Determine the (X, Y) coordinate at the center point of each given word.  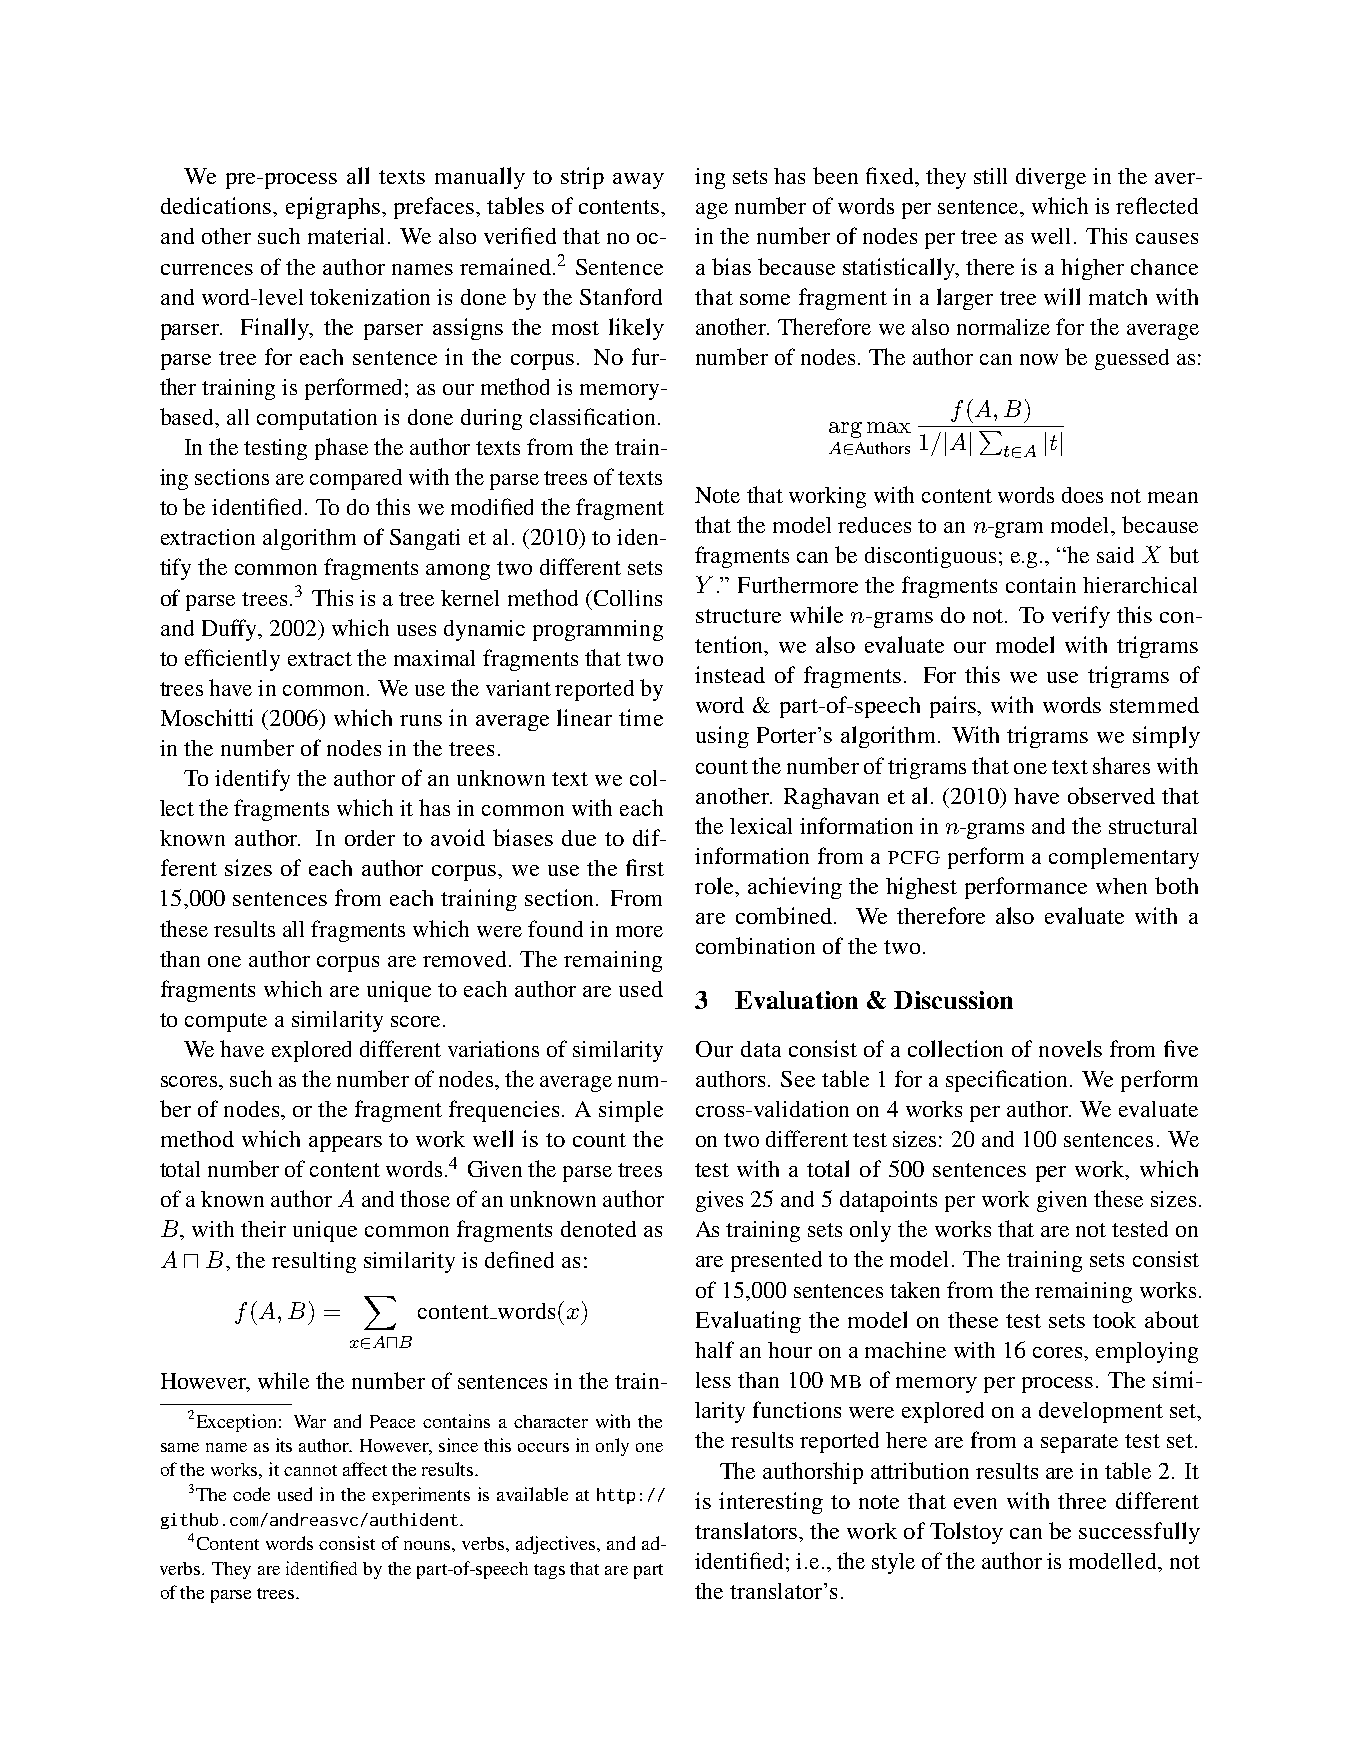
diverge (1051, 178)
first (645, 867)
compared (356, 479)
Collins (628, 598)
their (263, 1229)
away (638, 181)
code (251, 1494)
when (1121, 886)
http (616, 1496)
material (348, 236)
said (1115, 555)
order (370, 838)
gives (719, 1201)
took (1114, 1320)
